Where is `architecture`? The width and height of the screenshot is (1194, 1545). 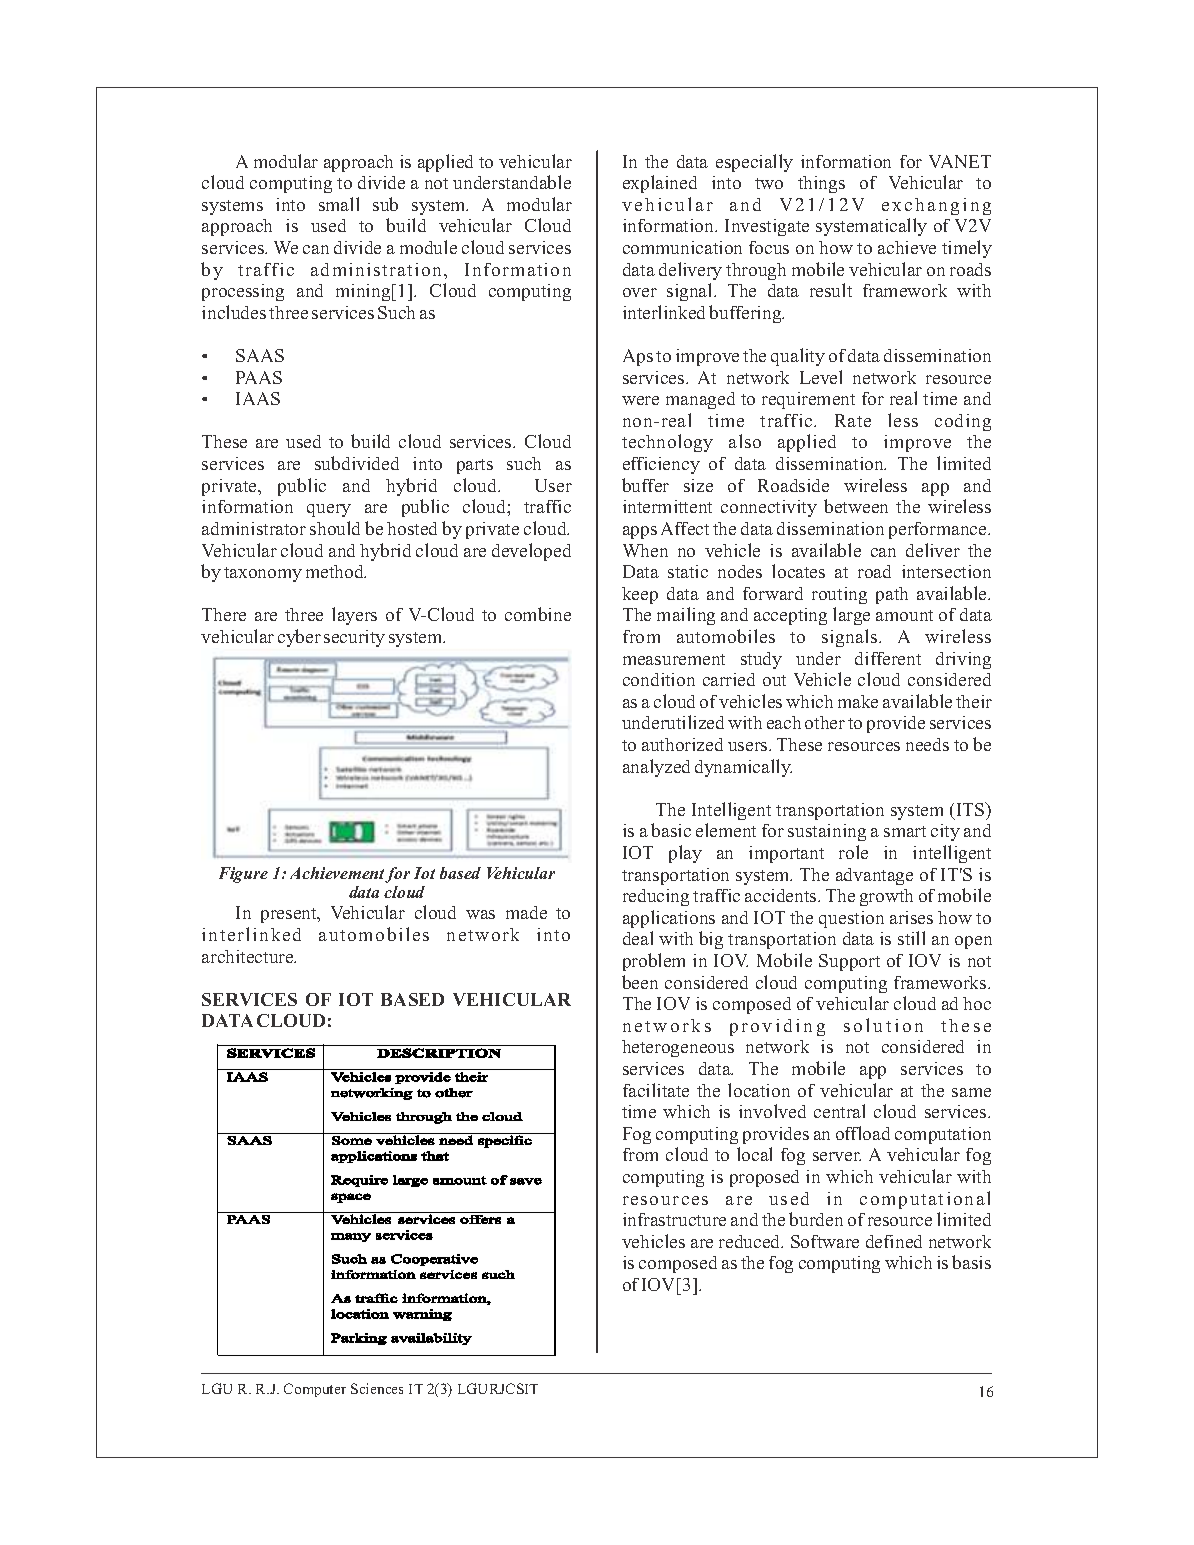 architecture is located at coordinates (249, 956).
